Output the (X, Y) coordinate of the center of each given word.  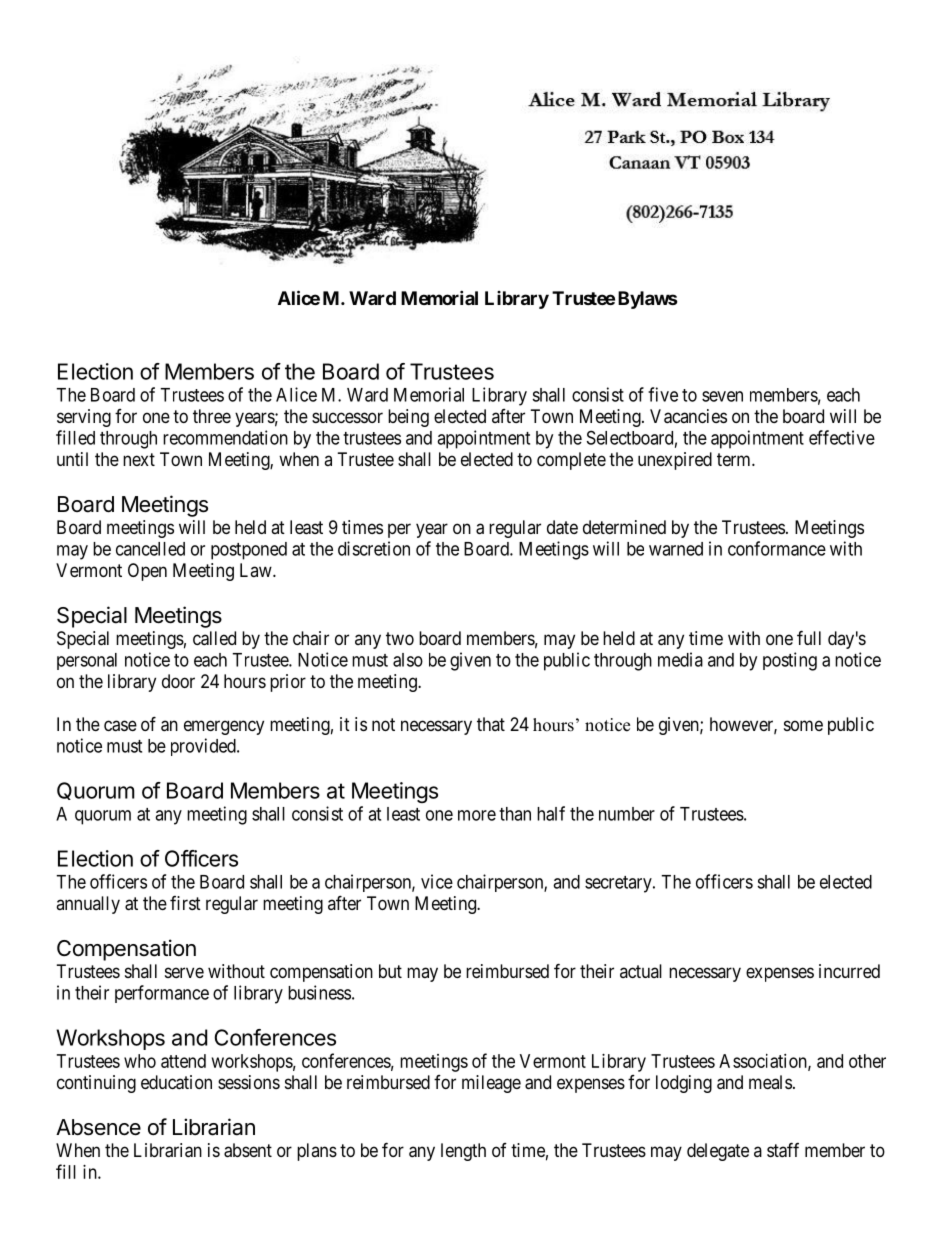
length (463, 1152)
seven (722, 396)
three (212, 416)
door (178, 681)
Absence (98, 1127)
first (185, 903)
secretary (619, 884)
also (408, 660)
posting (790, 661)
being (408, 418)
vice (437, 881)
